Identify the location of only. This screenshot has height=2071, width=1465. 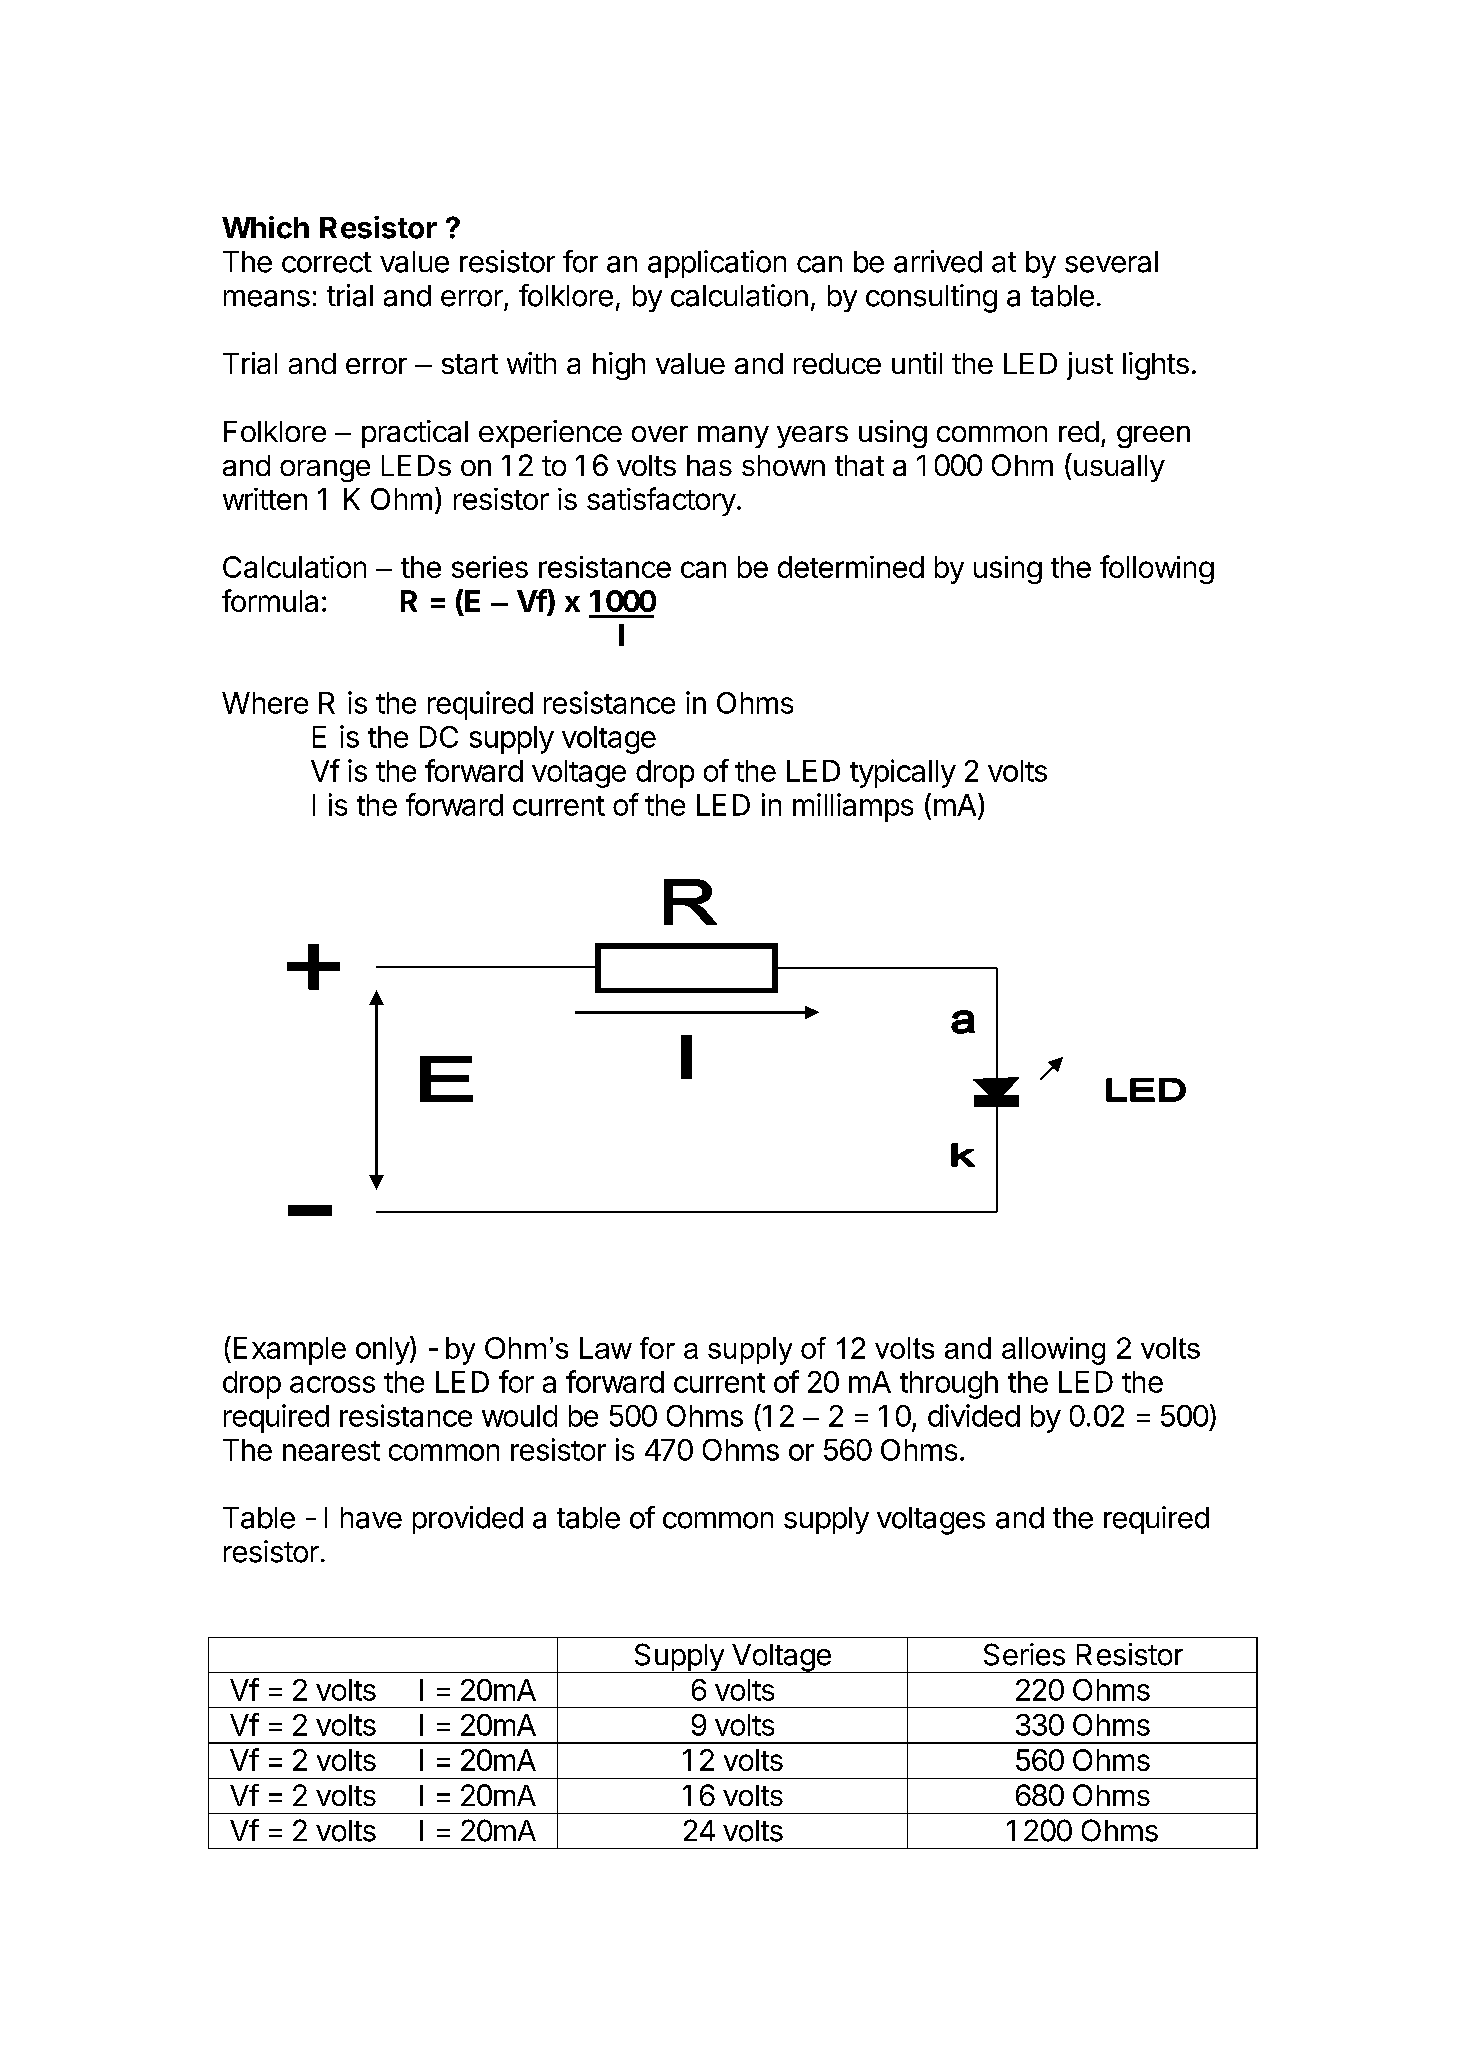
(383, 1350).
